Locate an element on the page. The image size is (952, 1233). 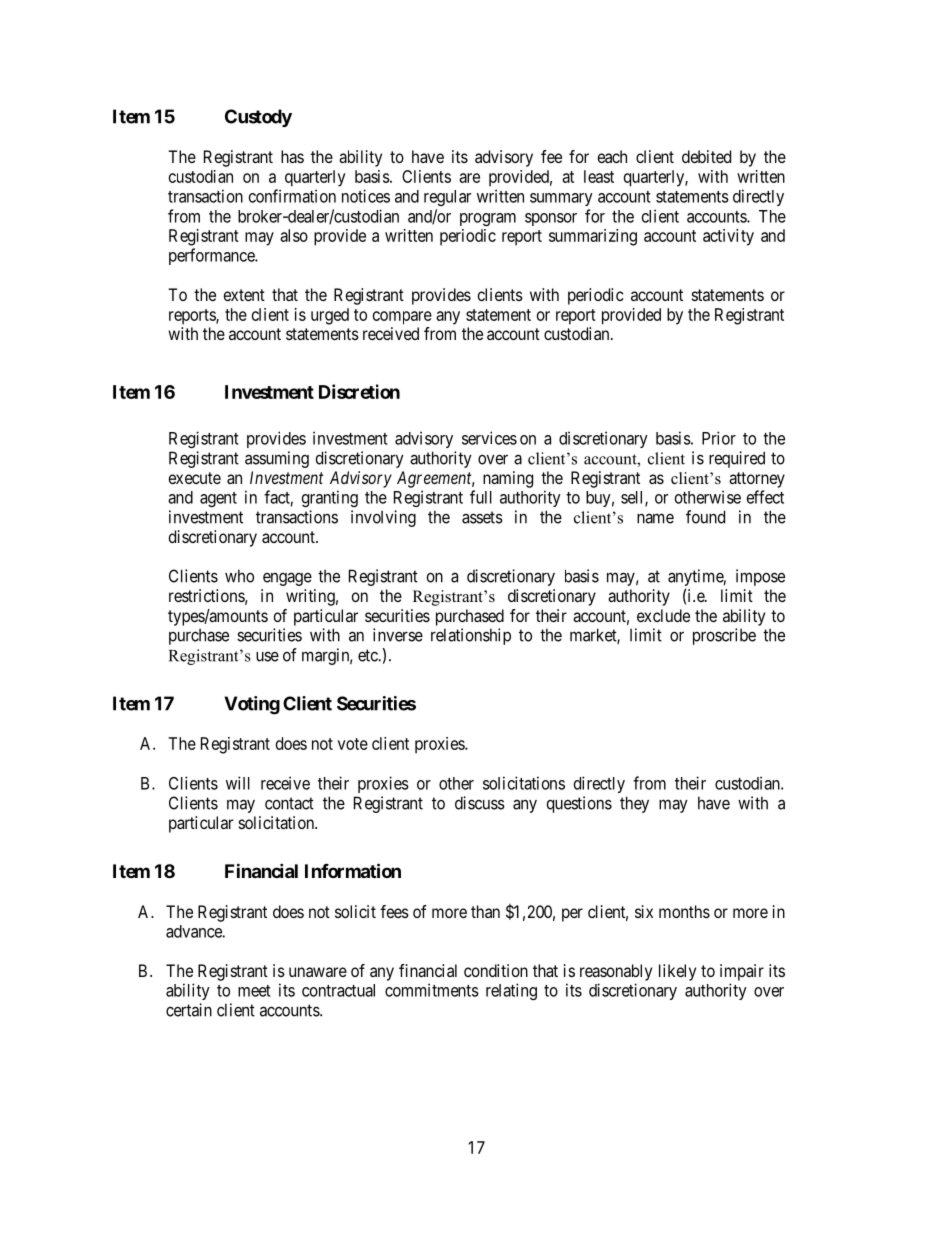
meet is located at coordinates (254, 991).
